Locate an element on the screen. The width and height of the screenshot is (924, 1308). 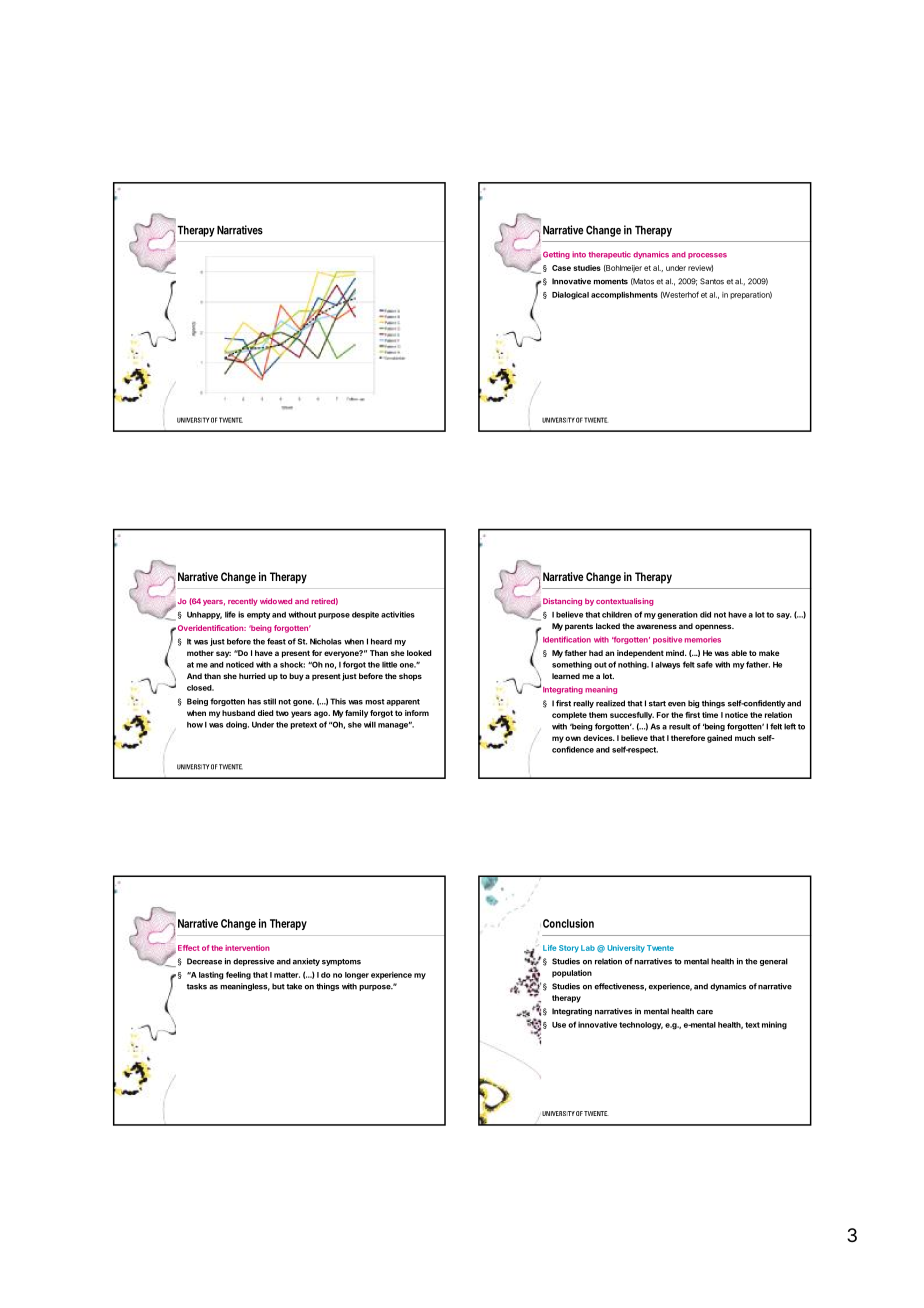
inform is located at coordinates (417, 713).
